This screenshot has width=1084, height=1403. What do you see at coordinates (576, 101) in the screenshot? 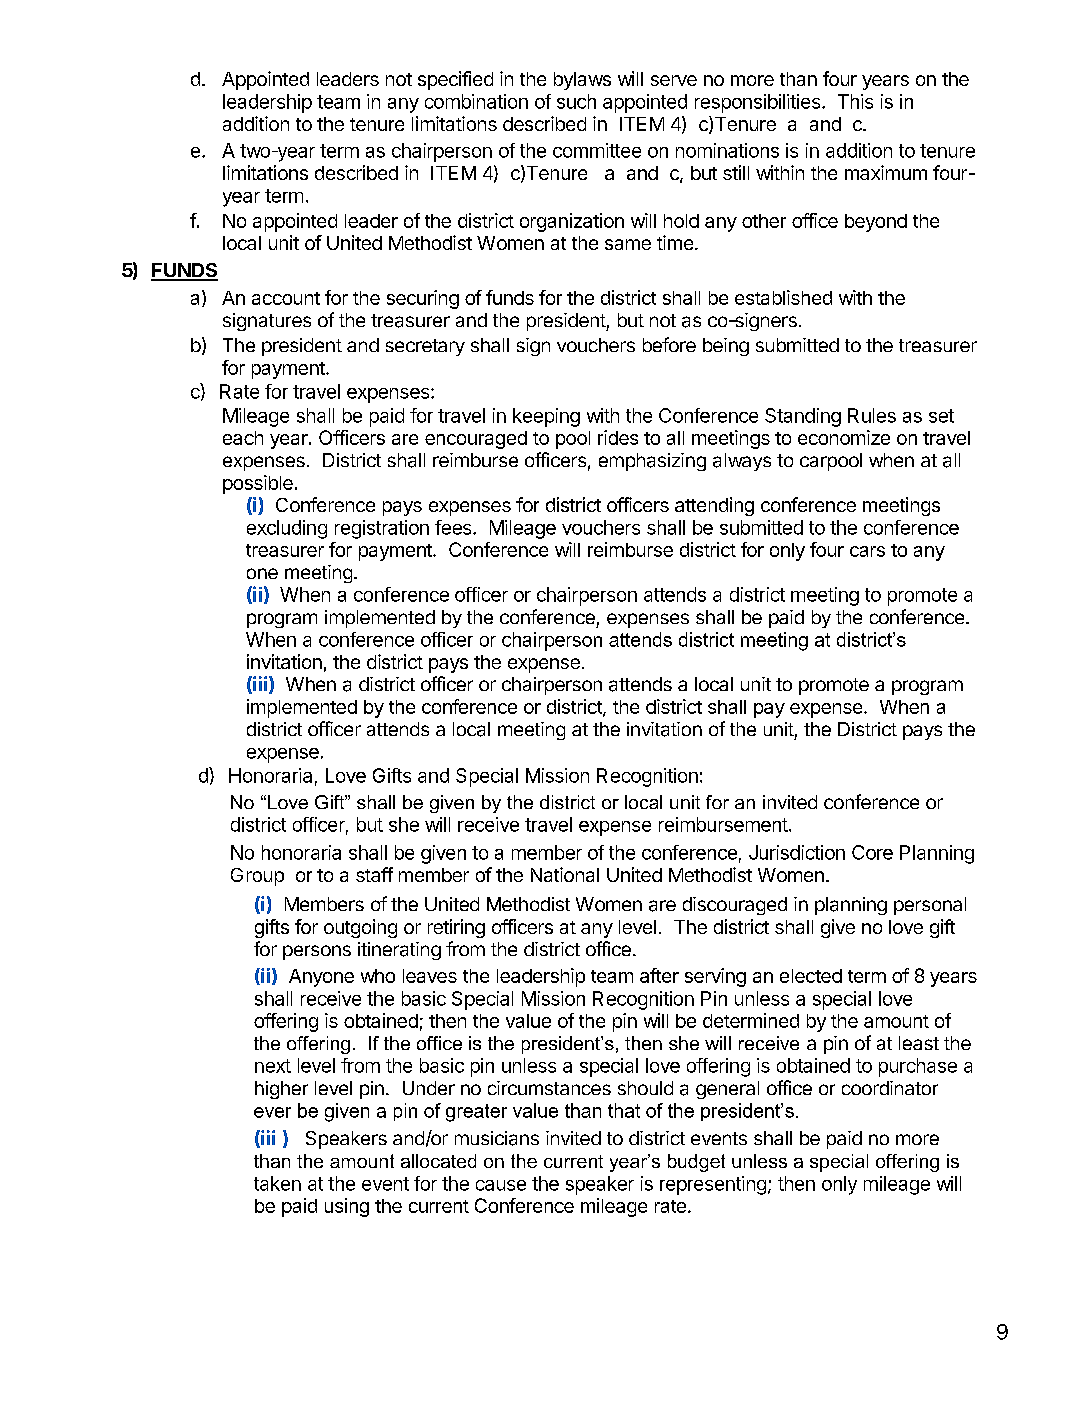
I see `such` at bounding box center [576, 101].
